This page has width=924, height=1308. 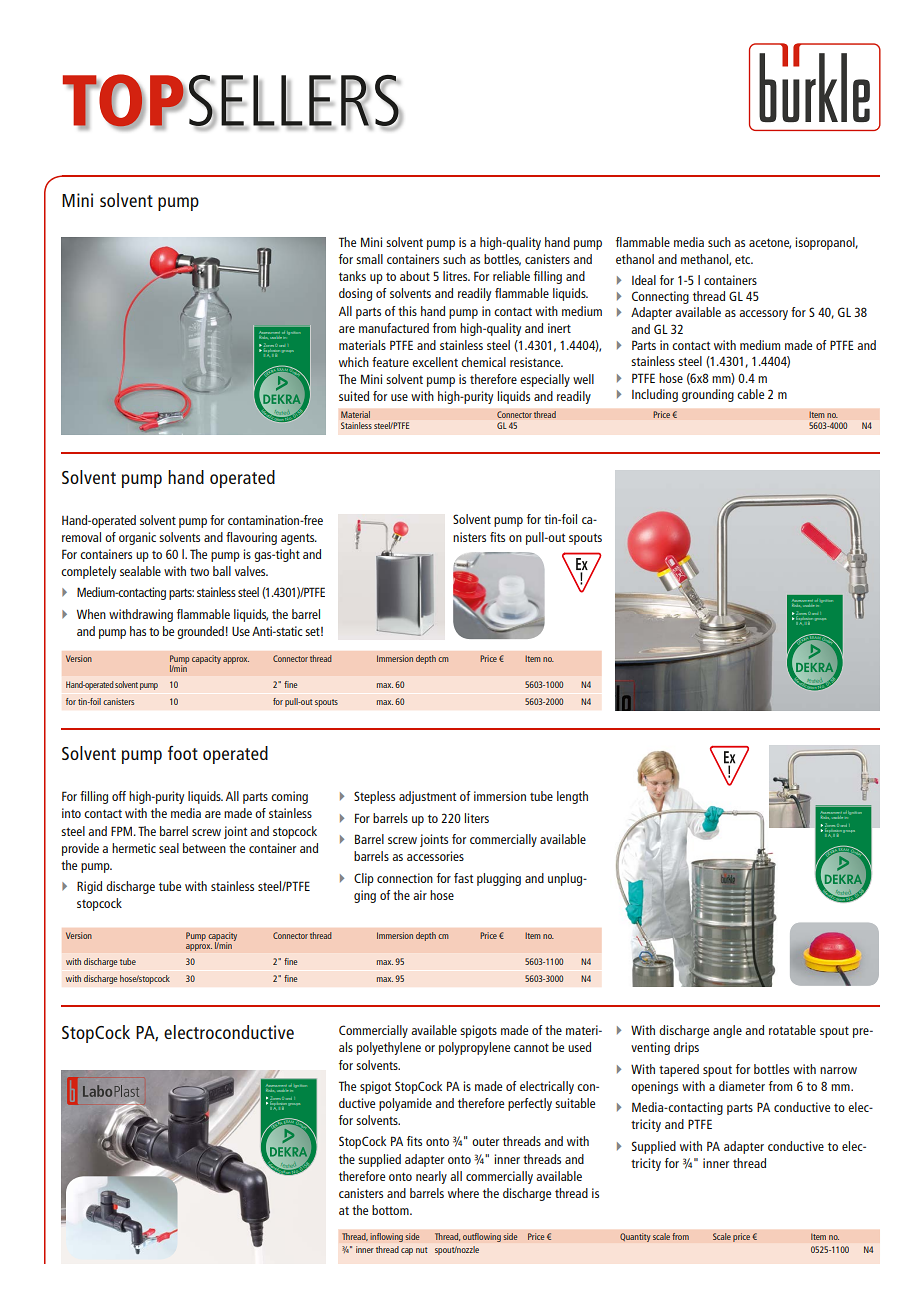 What do you see at coordinates (391, 1210) in the page?
I see `bottom` at bounding box center [391, 1210].
